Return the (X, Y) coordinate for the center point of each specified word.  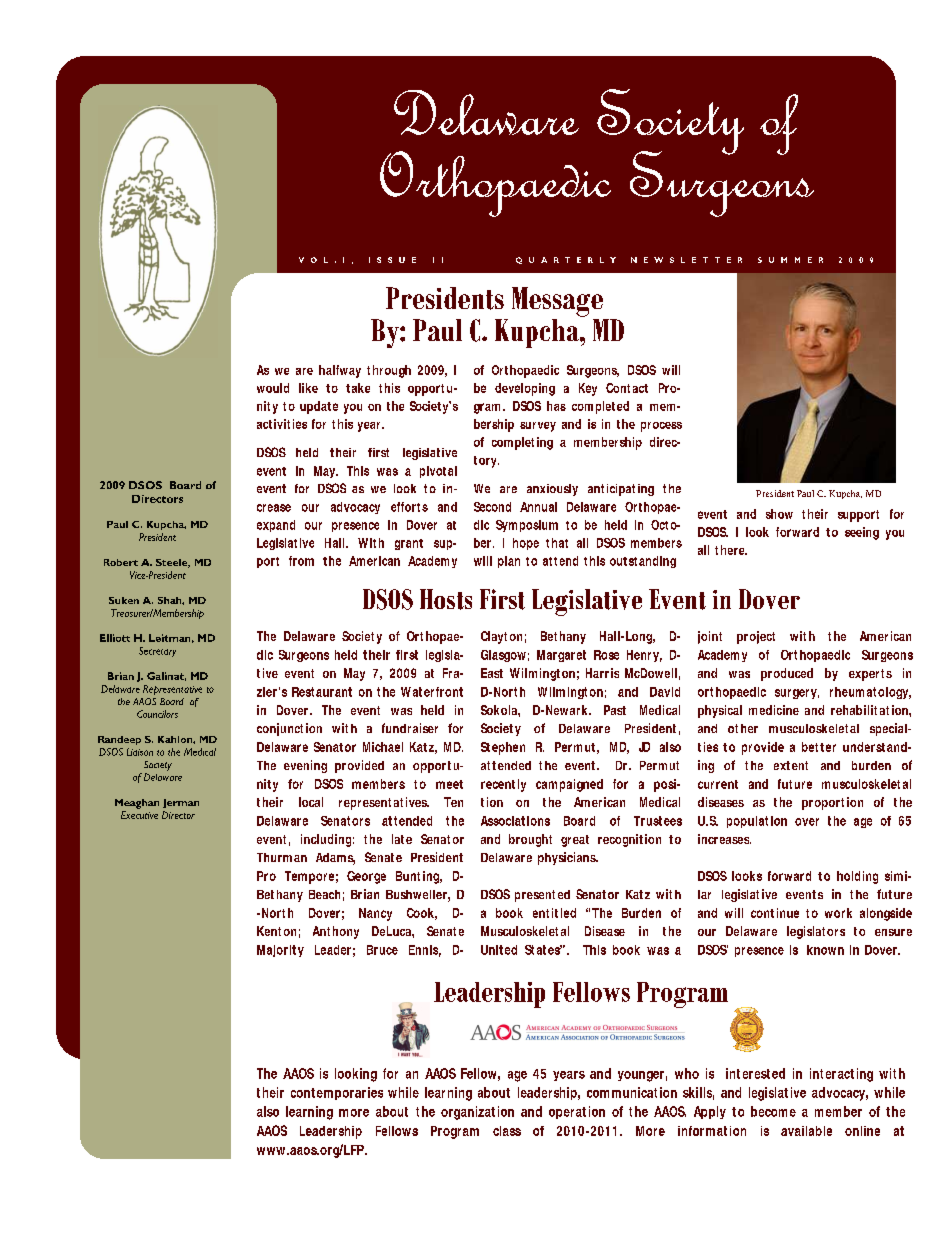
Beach (324, 894)
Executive (139, 815)
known (825, 950)
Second (492, 507)
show (779, 514)
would (273, 388)
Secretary (157, 652)
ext (782, 765)
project (756, 637)
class (507, 1131)
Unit (492, 950)
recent (498, 784)
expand (276, 526)
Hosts (446, 599)
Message (557, 302)
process (661, 427)
